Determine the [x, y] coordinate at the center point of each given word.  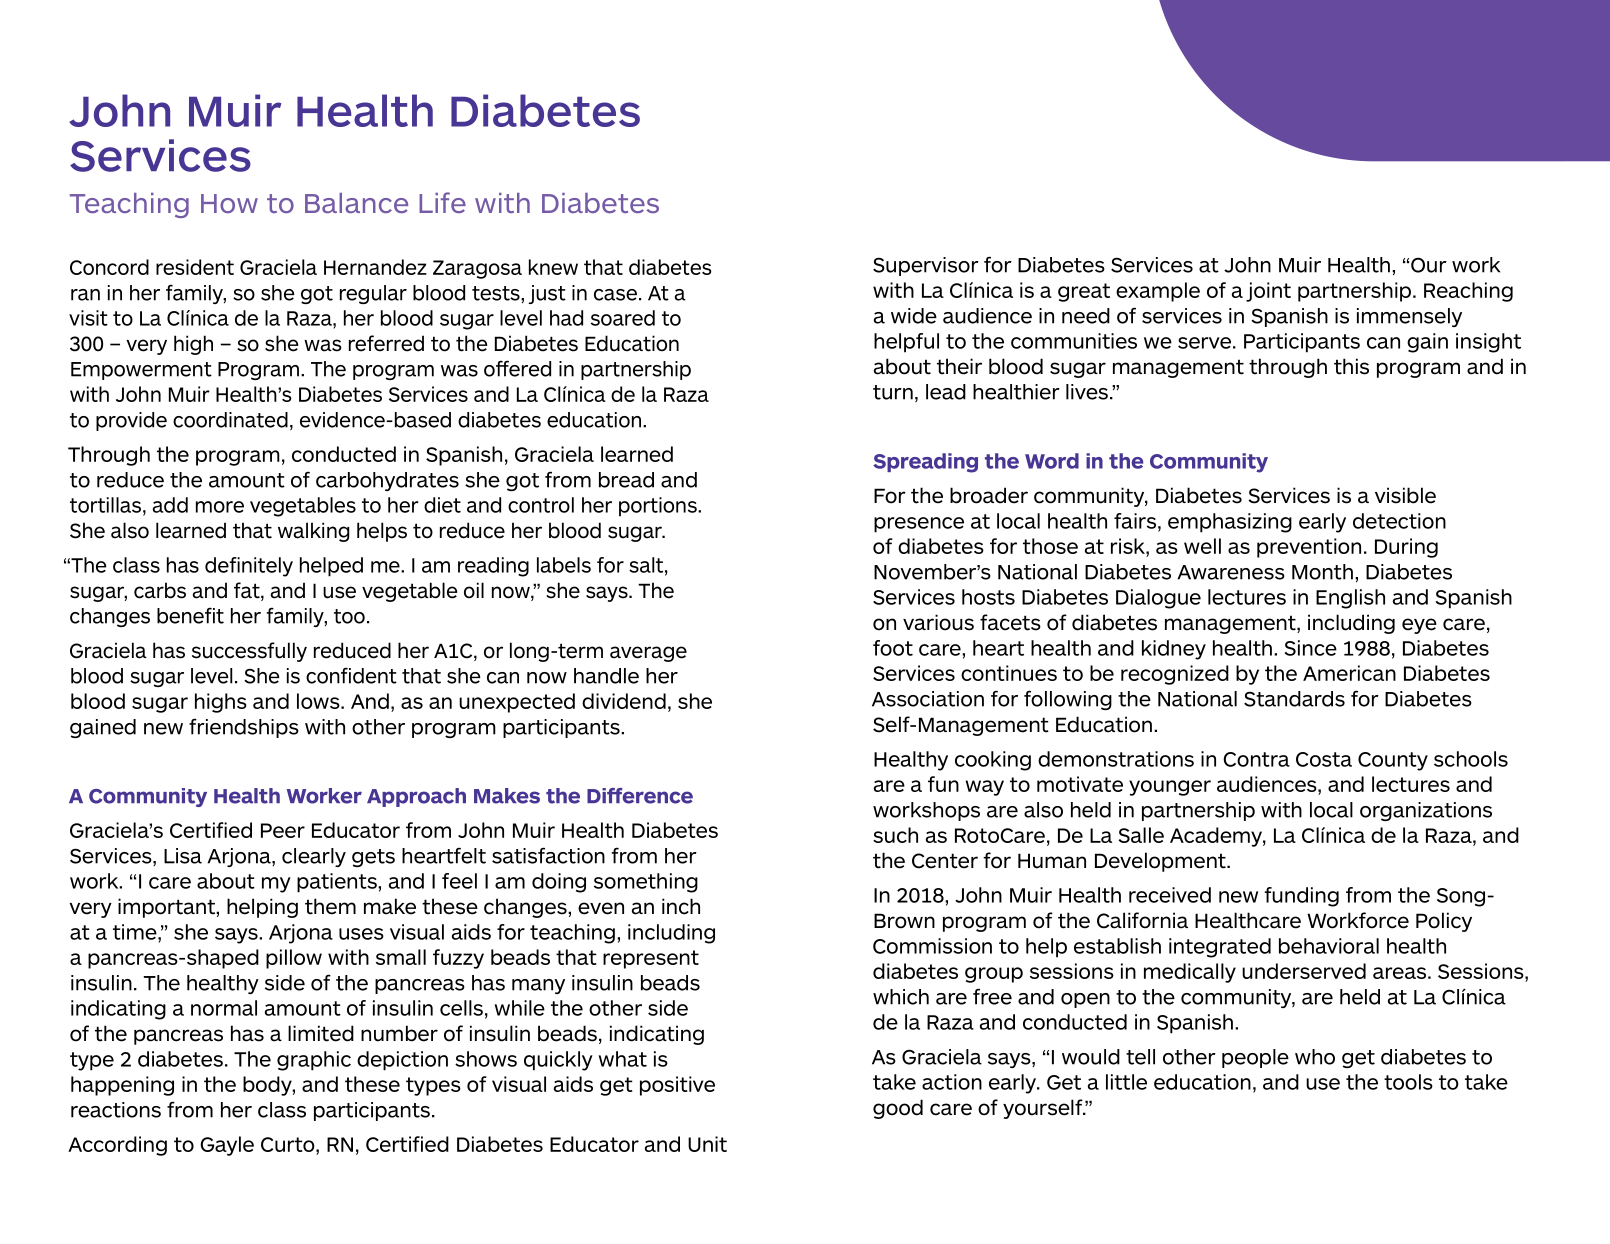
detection [1399, 521]
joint [1268, 292]
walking [313, 532]
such [895, 835]
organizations [1426, 811]
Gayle [227, 1146]
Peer [283, 830]
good [898, 1109]
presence [919, 525]
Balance [356, 203]
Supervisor [926, 266]
